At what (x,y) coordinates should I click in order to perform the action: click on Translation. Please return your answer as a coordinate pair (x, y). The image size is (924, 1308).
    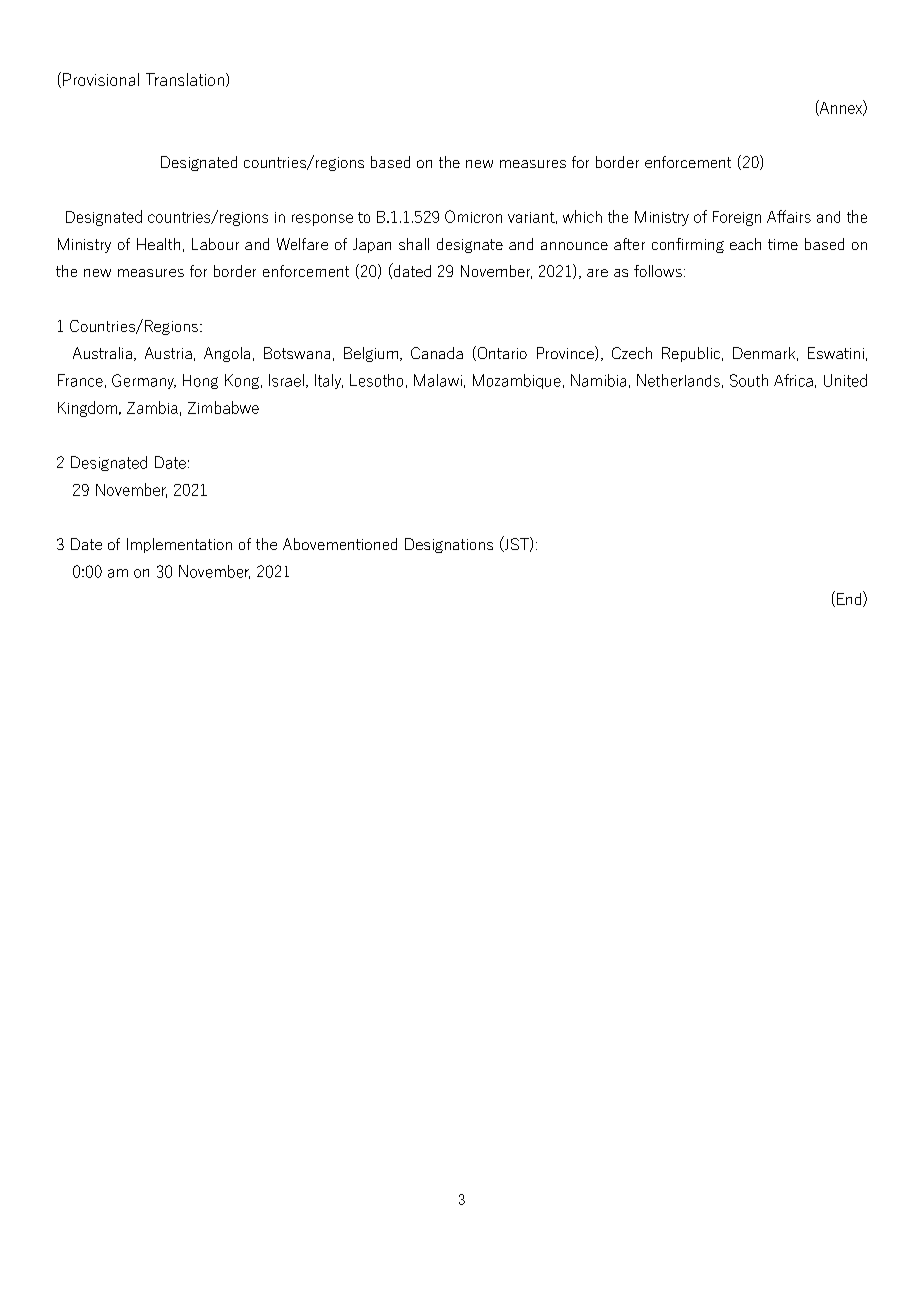
    Looking at the image, I should click on (185, 79).
